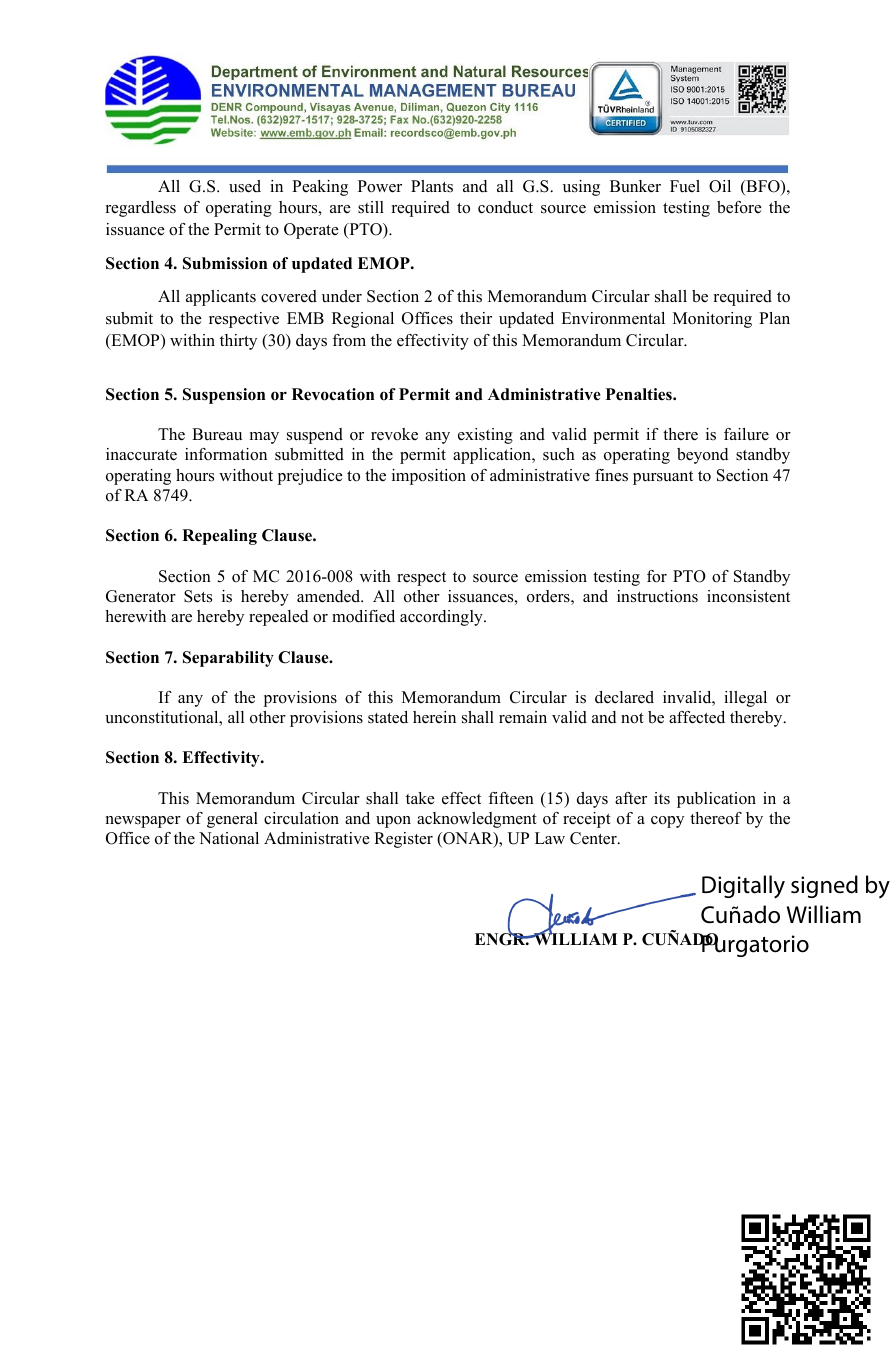 The image size is (896, 1371). What do you see at coordinates (663, 478) in the image?
I see `pursuant` at bounding box center [663, 478].
